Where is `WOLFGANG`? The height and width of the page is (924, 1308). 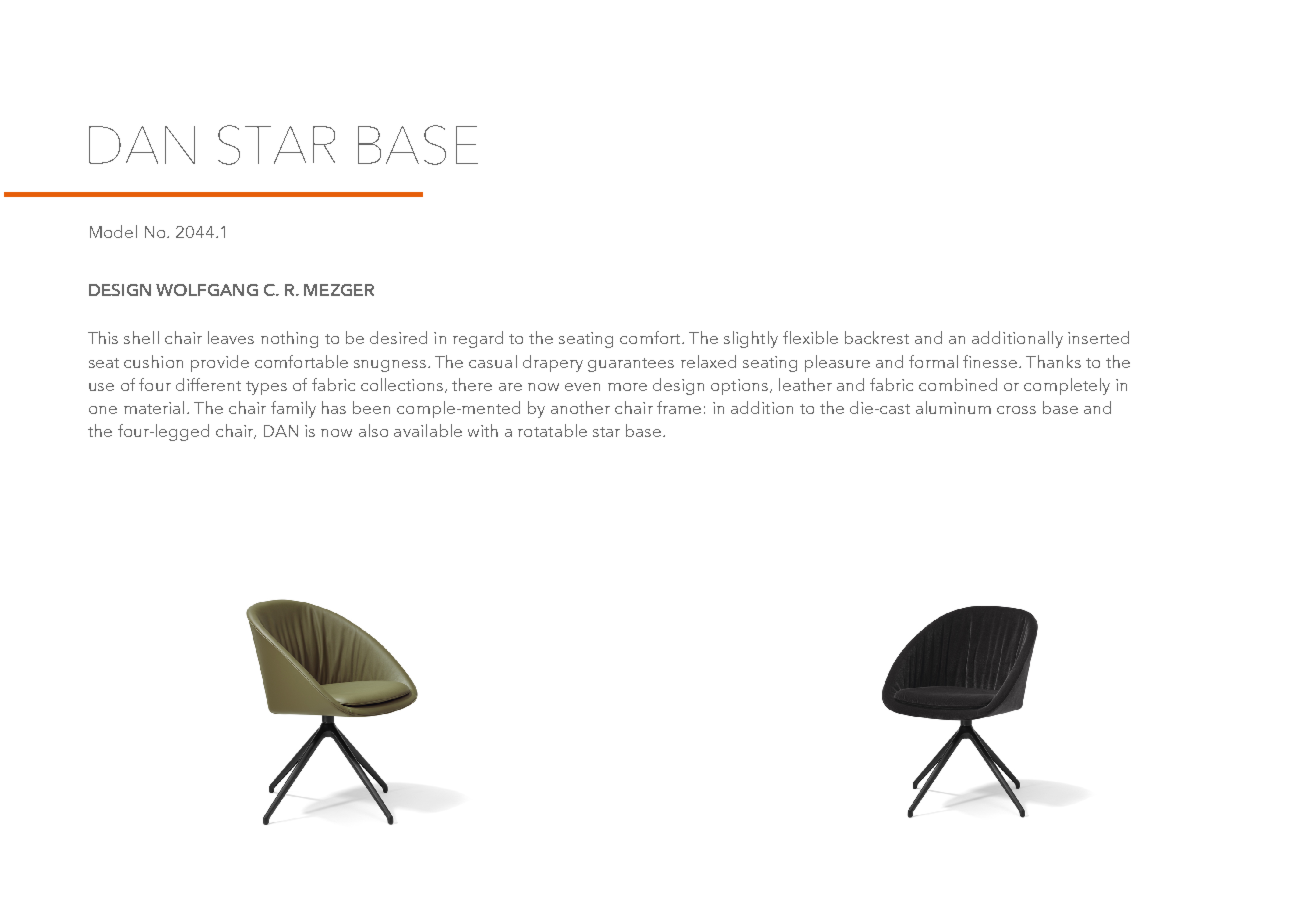
WOLFGANG is located at coordinates (207, 290).
